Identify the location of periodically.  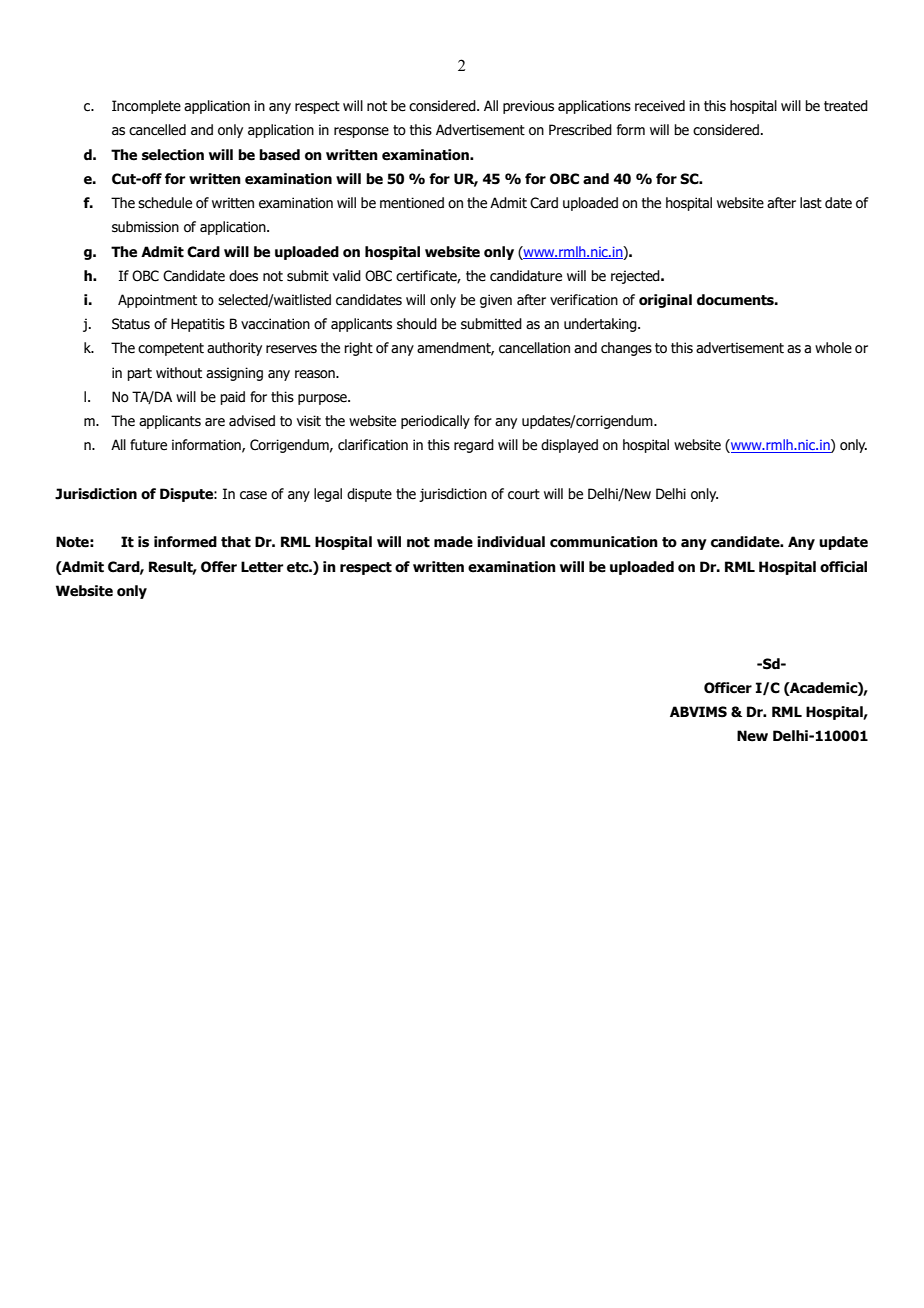
(435, 422).
